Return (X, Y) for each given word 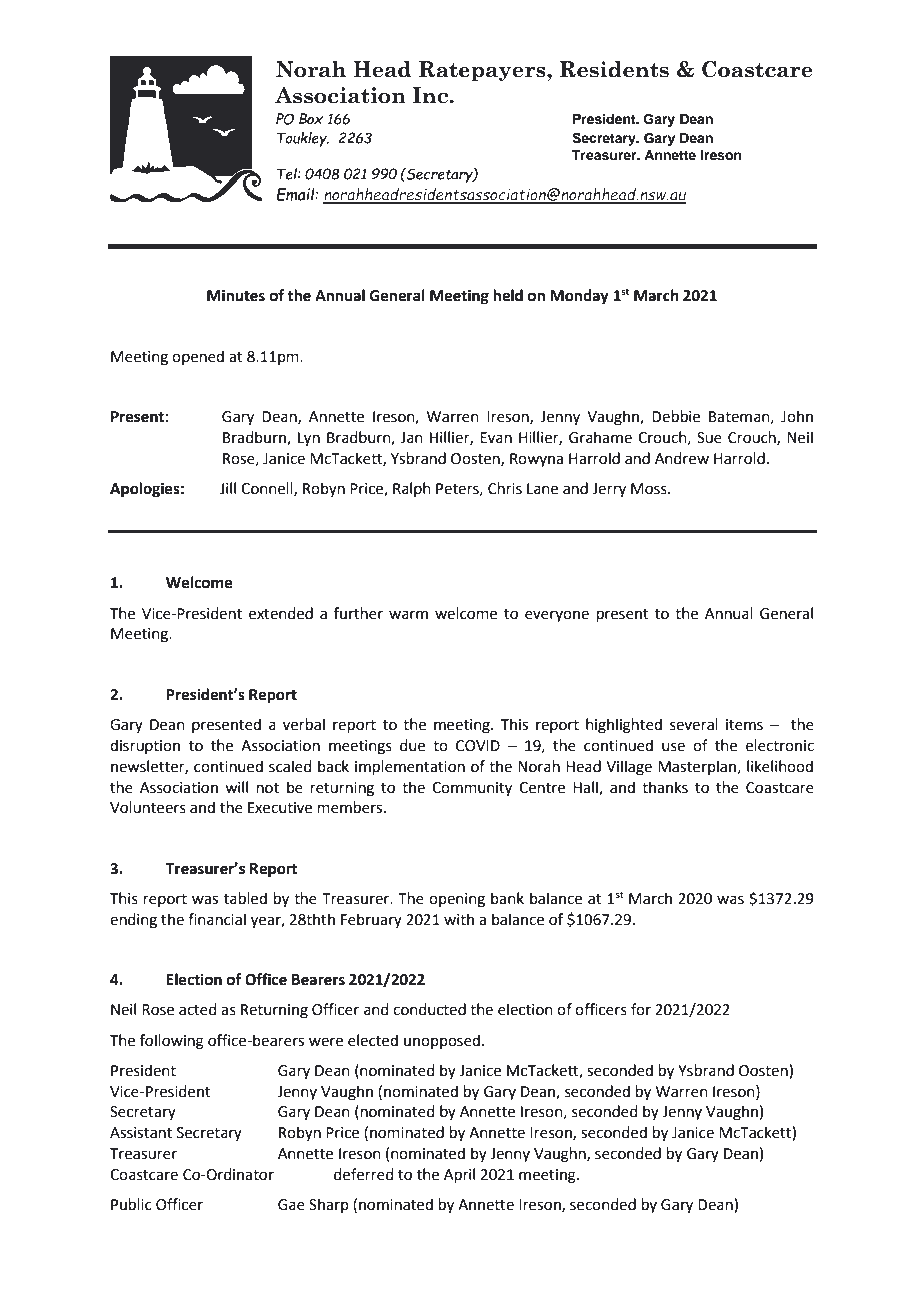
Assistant (141, 1133)
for (641, 1009)
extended (281, 613)
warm (408, 615)
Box (311, 119)
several (694, 724)
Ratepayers (483, 71)
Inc (431, 95)
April (459, 1175)
